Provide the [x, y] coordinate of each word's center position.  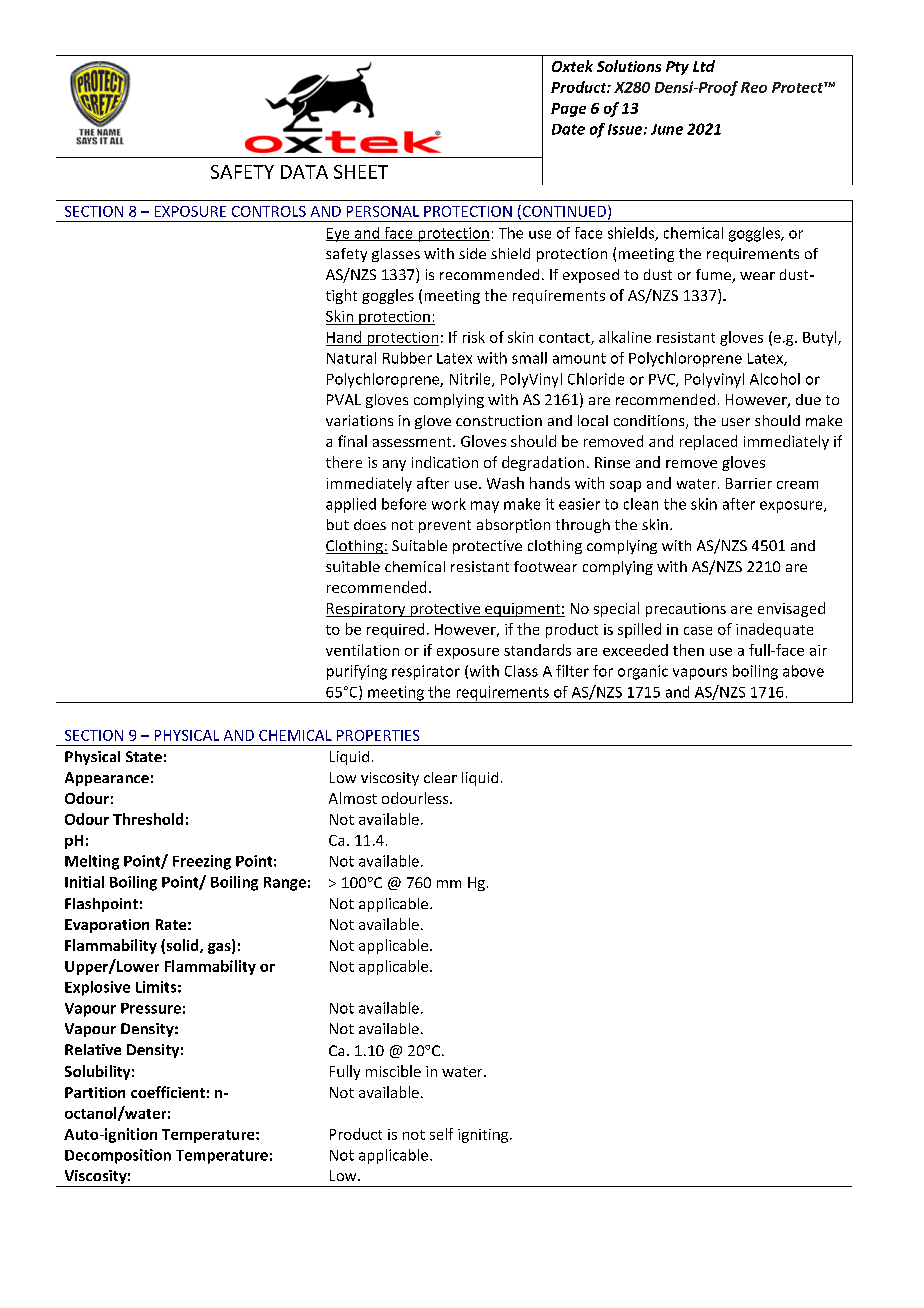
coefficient [168, 1092]
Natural [351, 358]
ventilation [362, 650]
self [441, 1134]
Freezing [202, 862]
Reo [754, 87]
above [803, 671]
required [395, 630]
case [698, 631]
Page [568, 110]
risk [474, 337]
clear [440, 777]
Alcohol [775, 379]
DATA [304, 172]
